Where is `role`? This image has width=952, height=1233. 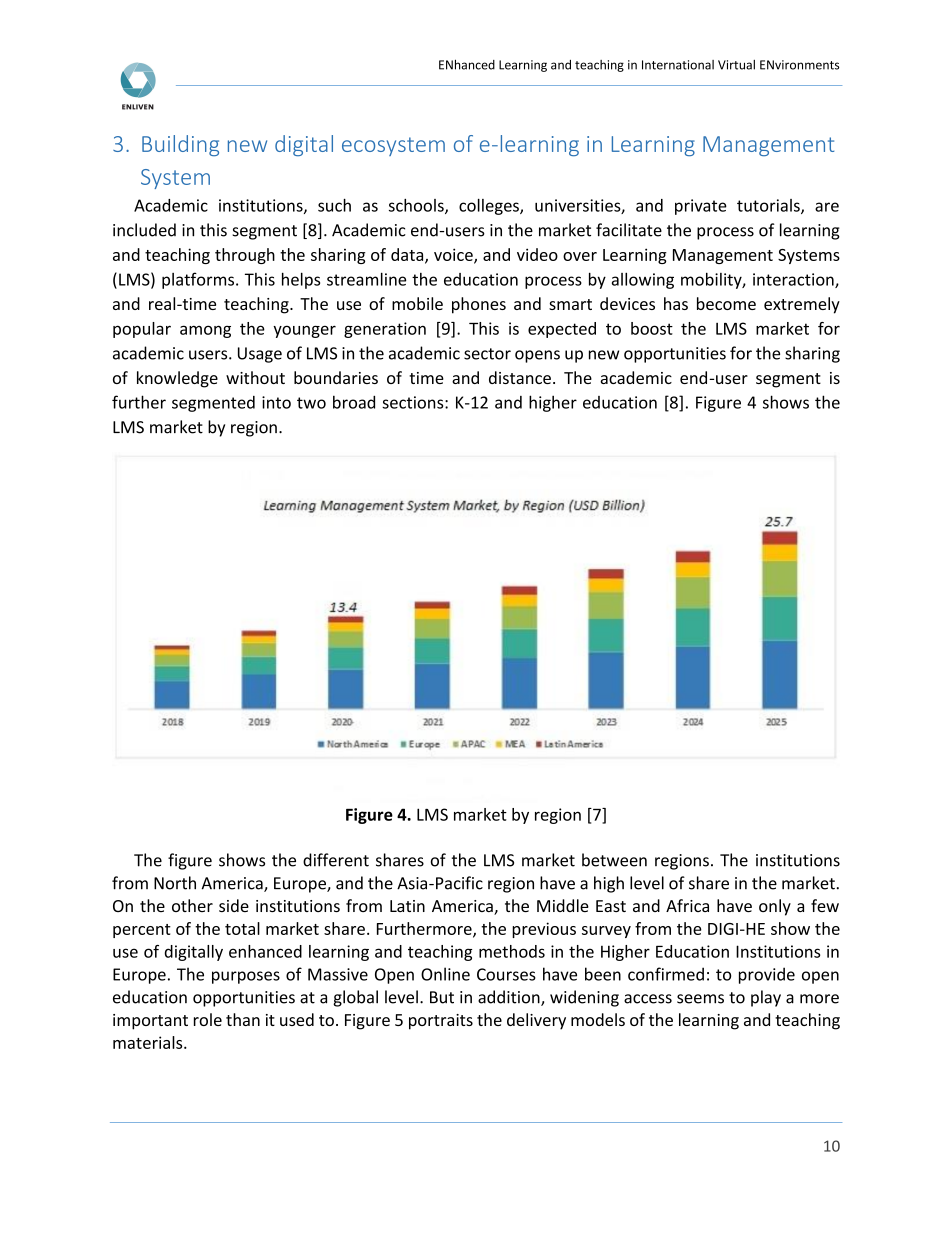 role is located at coordinates (208, 1019).
